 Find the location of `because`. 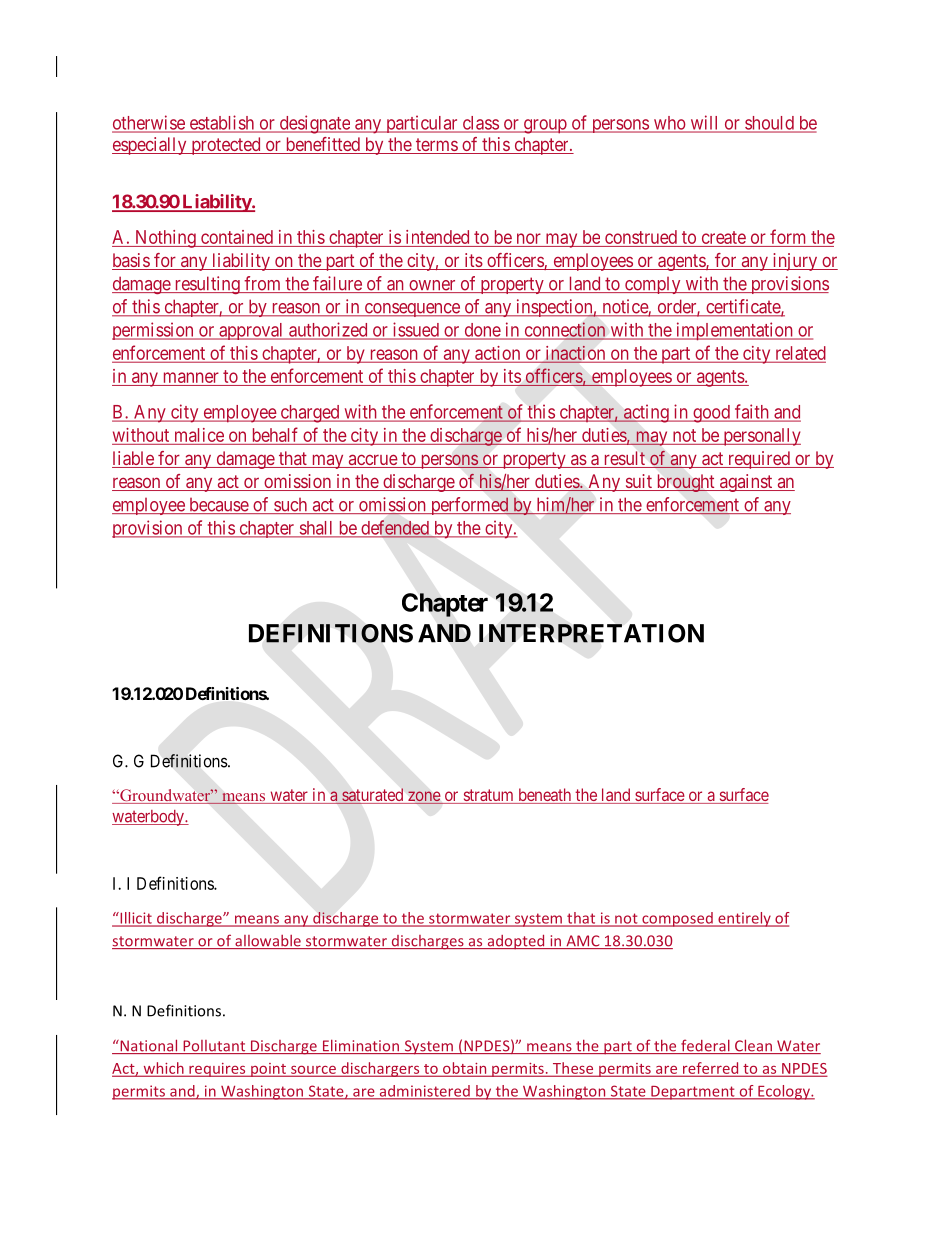

because is located at coordinates (218, 506).
